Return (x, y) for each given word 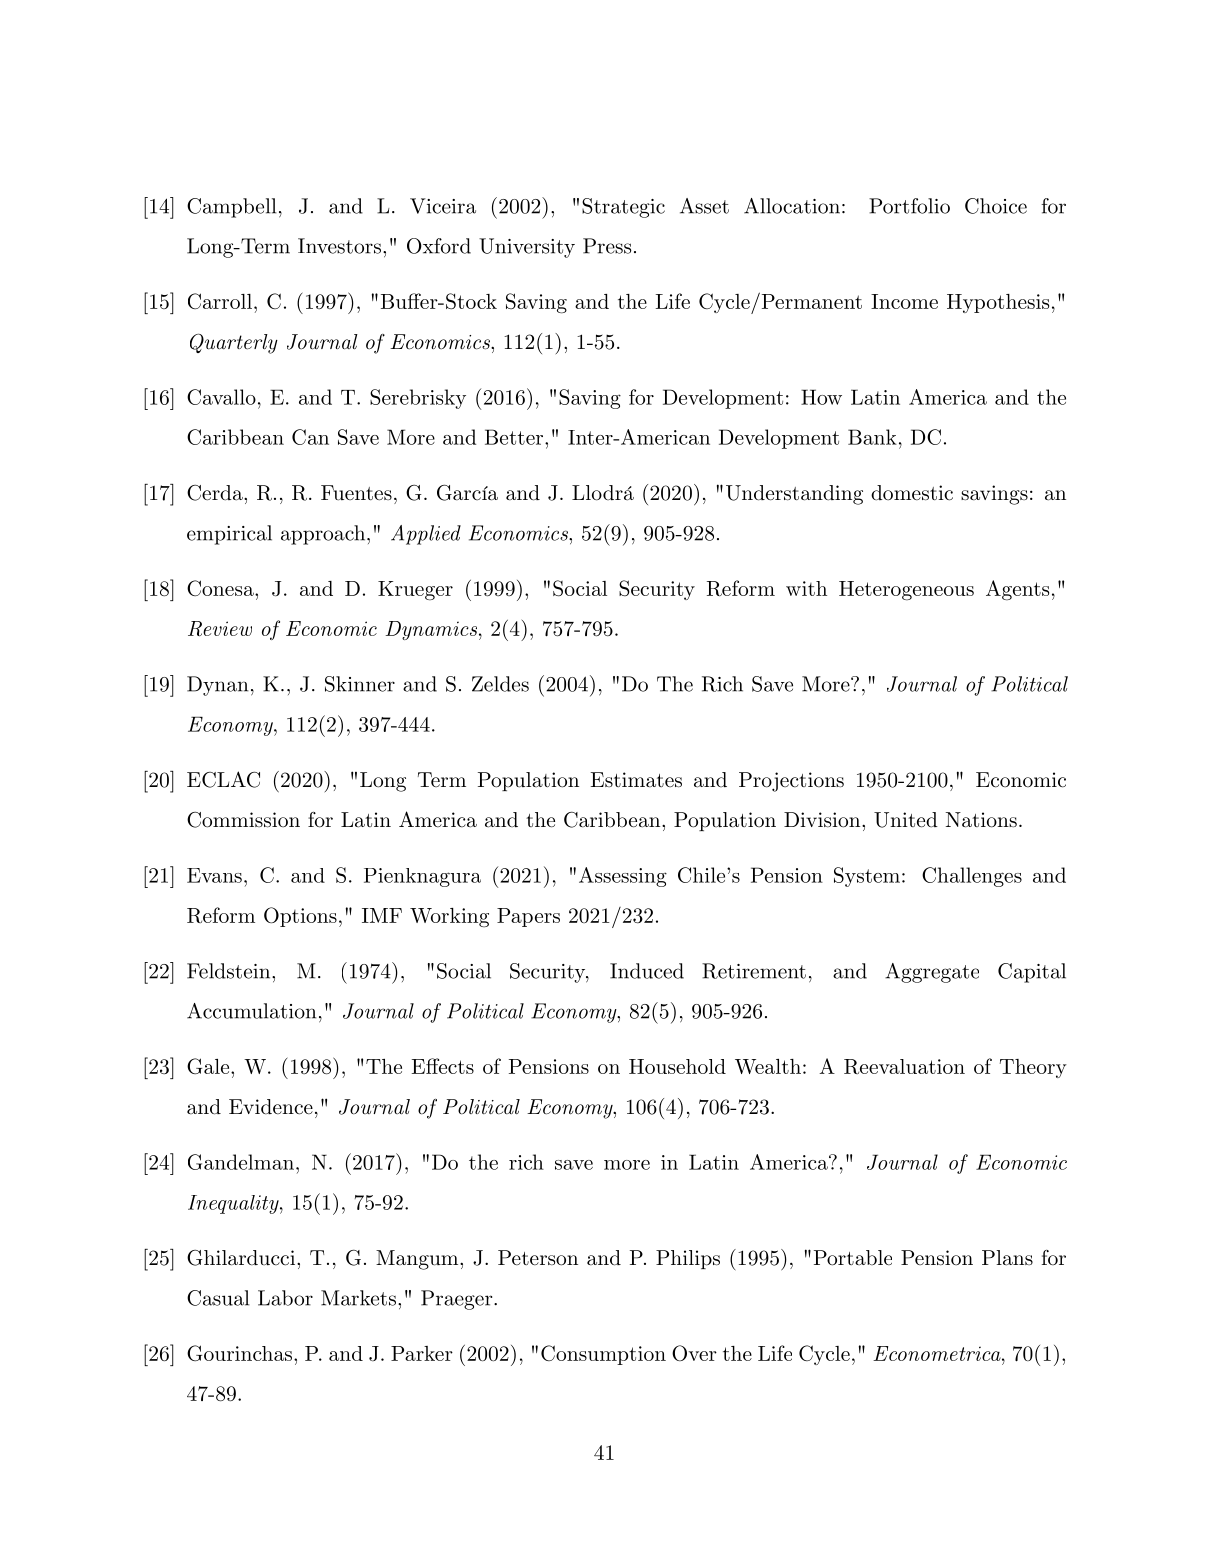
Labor (285, 1298)
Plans (1007, 1258)
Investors (339, 246)
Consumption (603, 1355)
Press (607, 246)
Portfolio (909, 206)
